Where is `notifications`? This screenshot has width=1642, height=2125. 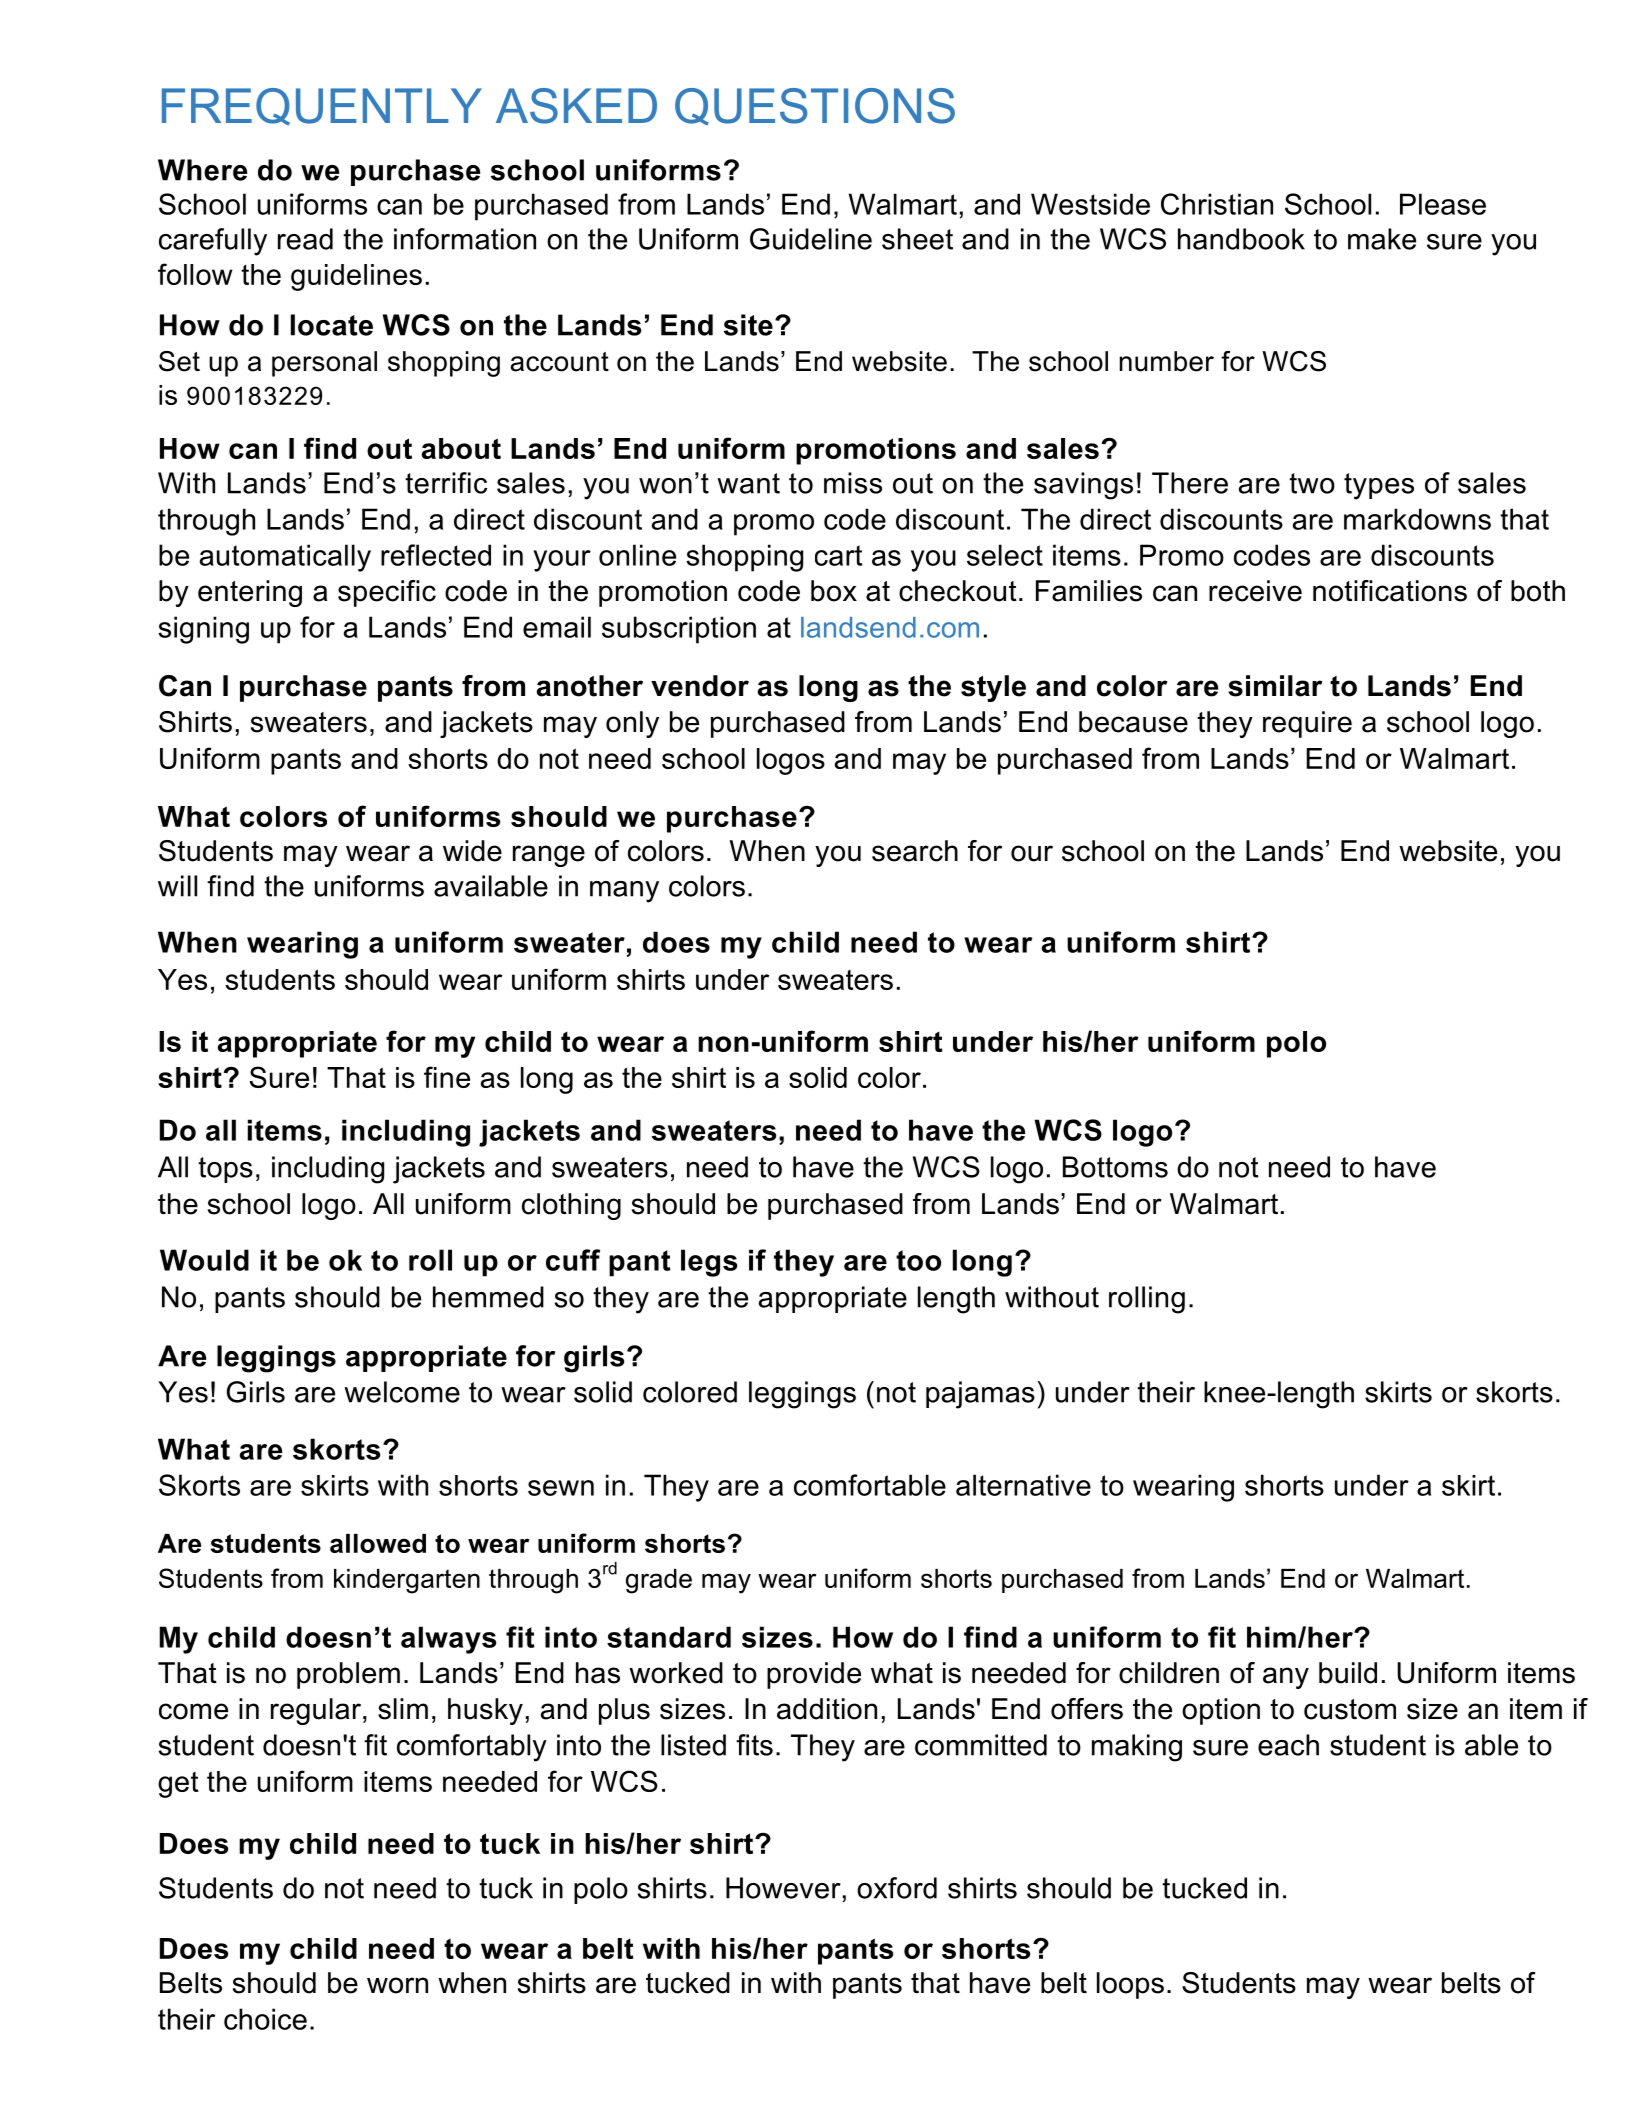 notifications is located at coordinates (1390, 591).
